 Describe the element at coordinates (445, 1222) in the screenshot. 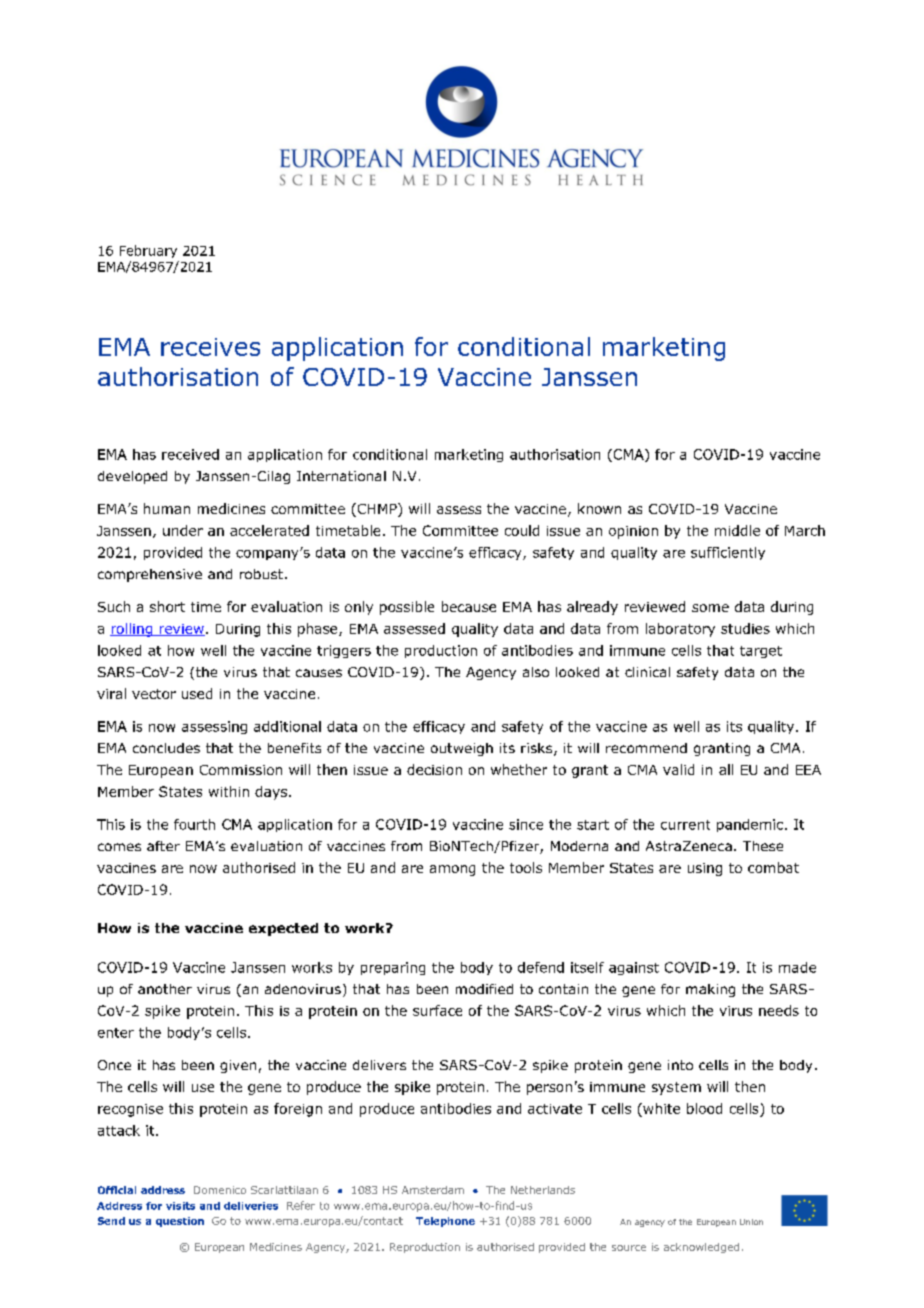

I see `Telephone` at that location.
